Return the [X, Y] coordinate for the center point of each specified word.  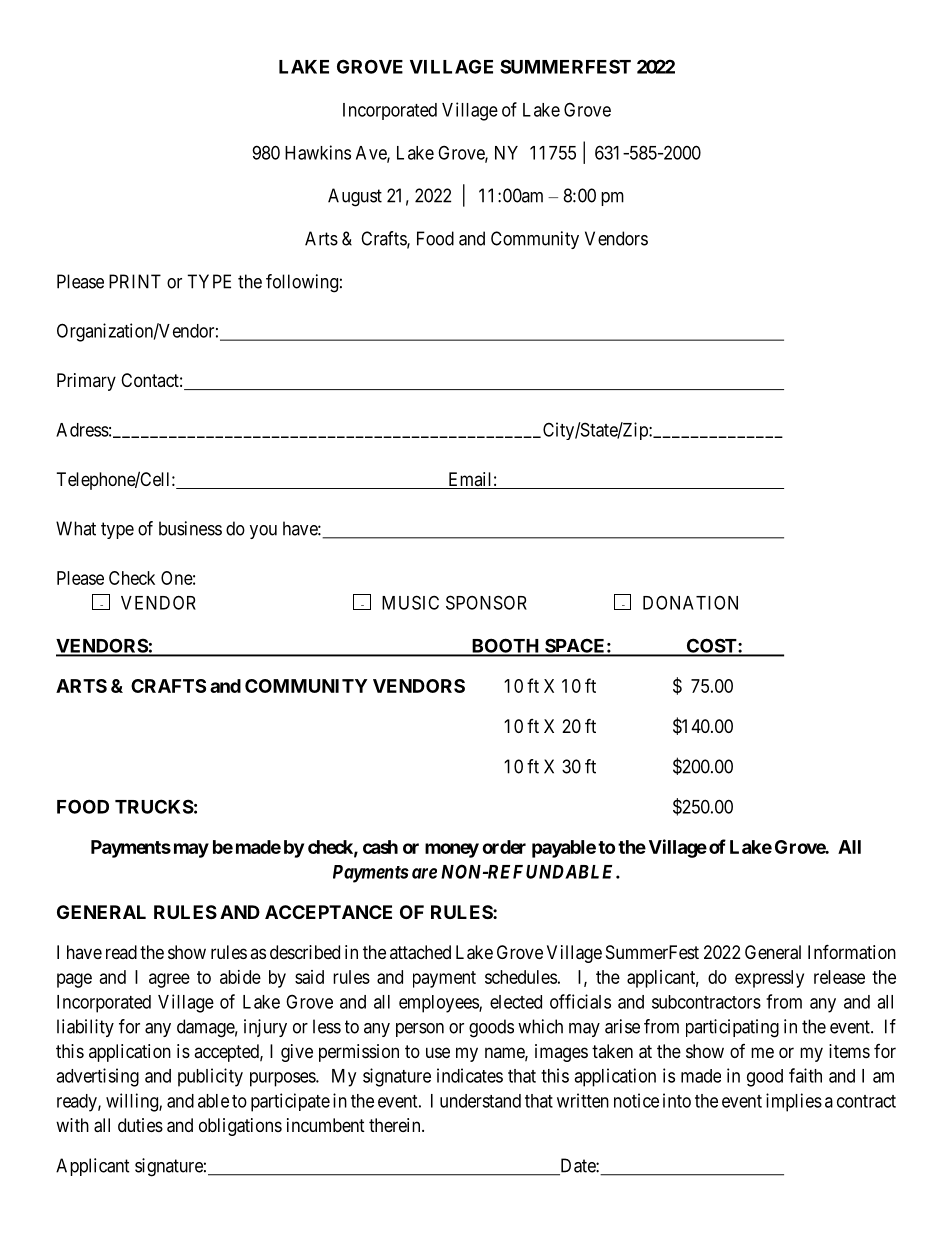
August [355, 197]
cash [380, 847]
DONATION [690, 602]
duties [140, 1125]
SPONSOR [486, 602]
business [190, 528]
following [302, 283]
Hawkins [318, 152]
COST [712, 647]
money [452, 850]
